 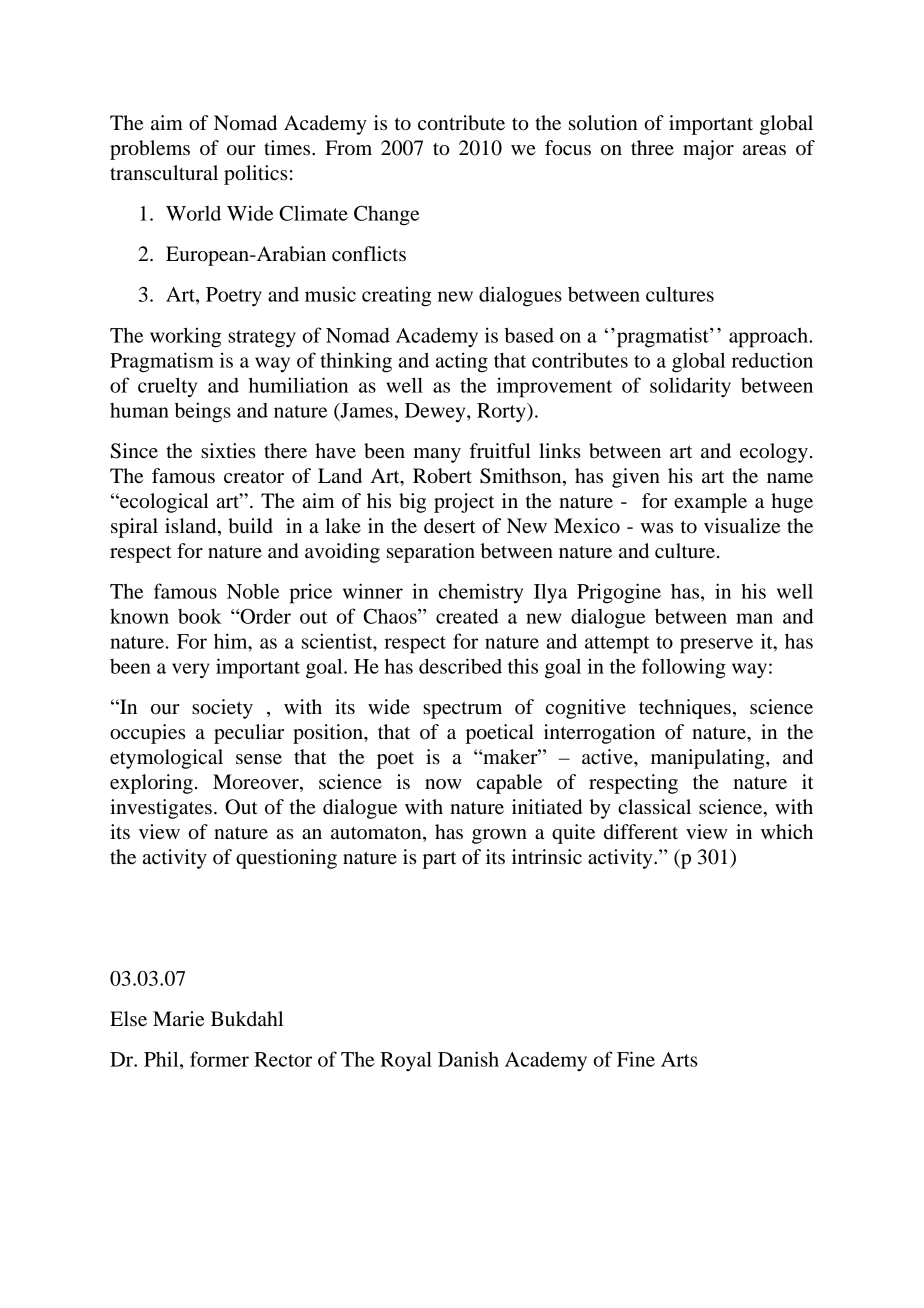 What do you see at coordinates (568, 148) in the document?
I see `focus` at bounding box center [568, 148].
